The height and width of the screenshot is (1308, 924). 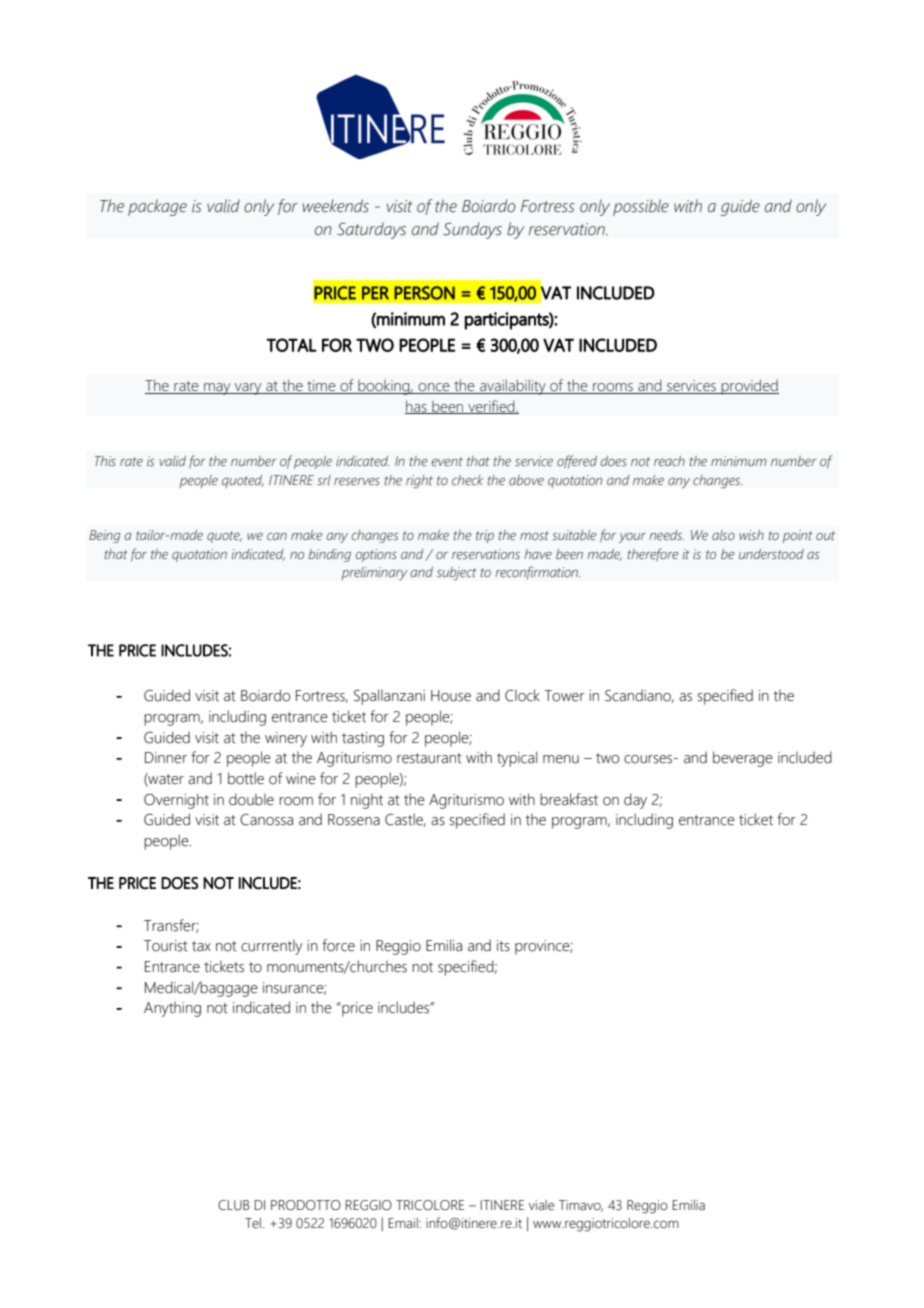 What do you see at coordinates (166, 758) in the screenshot?
I see `Dinner` at bounding box center [166, 758].
